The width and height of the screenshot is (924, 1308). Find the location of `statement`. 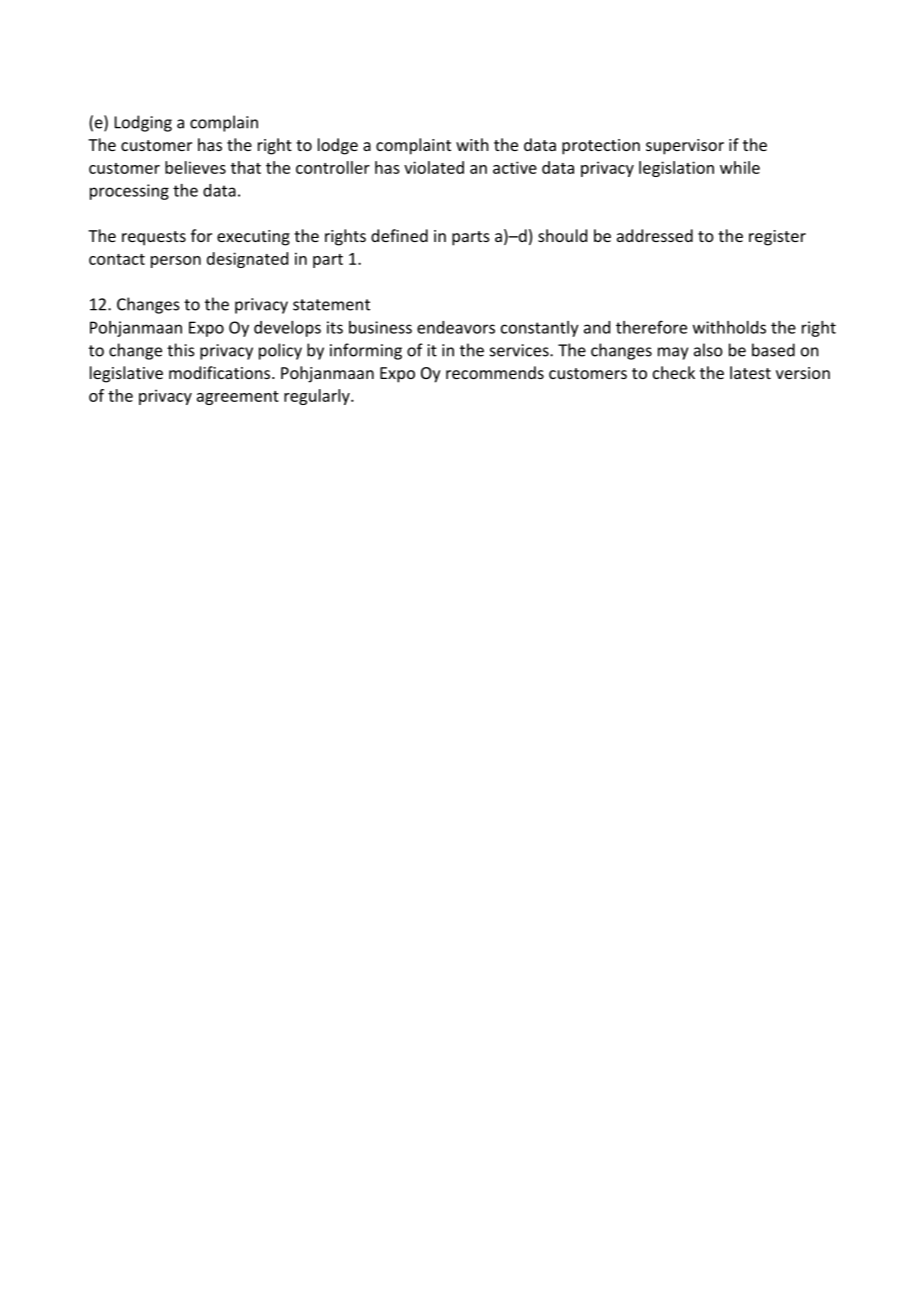

statement is located at coordinates (331, 305).
